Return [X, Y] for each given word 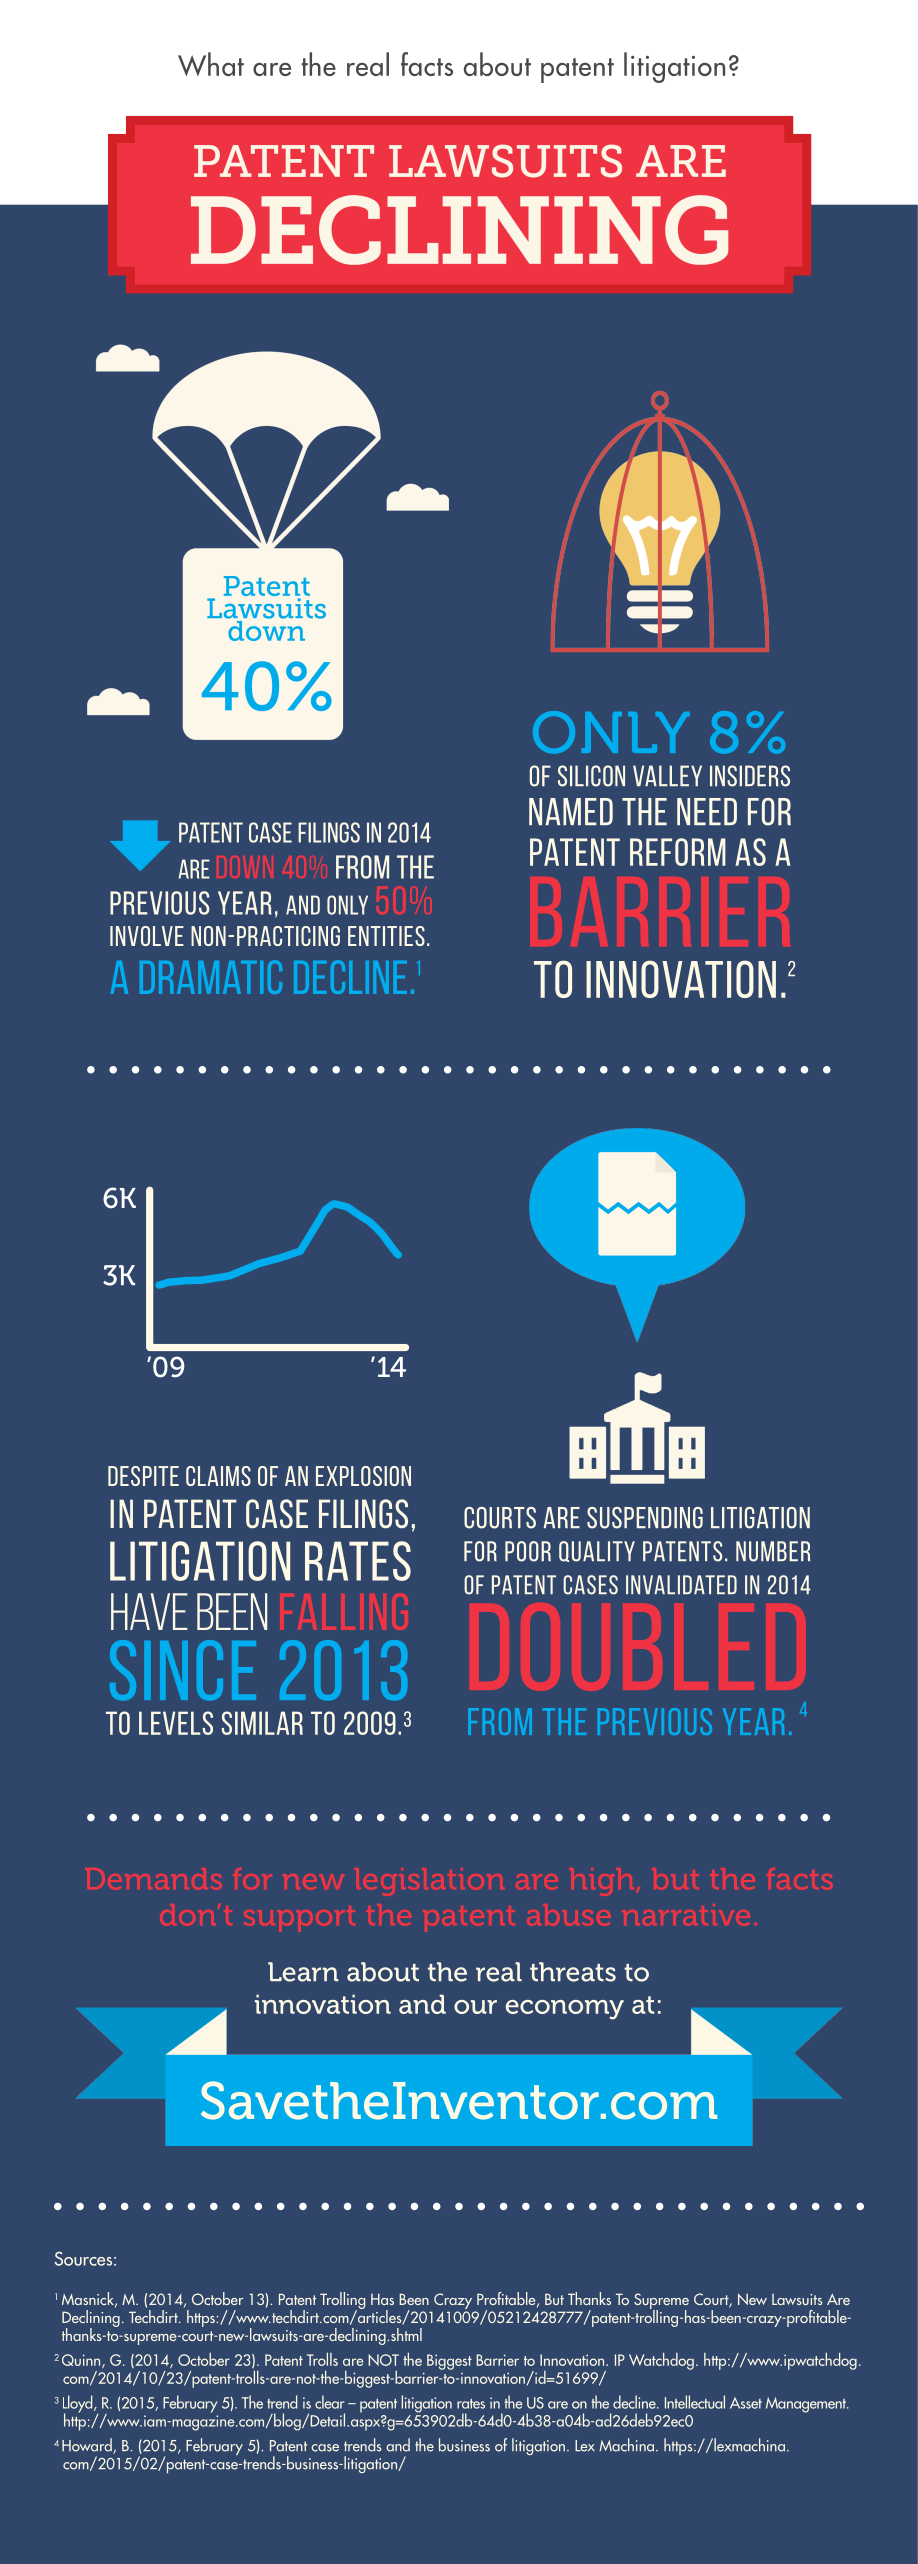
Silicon [591, 776]
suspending [645, 1518]
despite [143, 1476]
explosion [363, 1476]
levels [176, 1723]
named [571, 811]
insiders [750, 776]
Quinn [82, 2361]
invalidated [681, 1584]
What [211, 64]
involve [147, 936]
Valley [667, 775]
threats [573, 1972]
